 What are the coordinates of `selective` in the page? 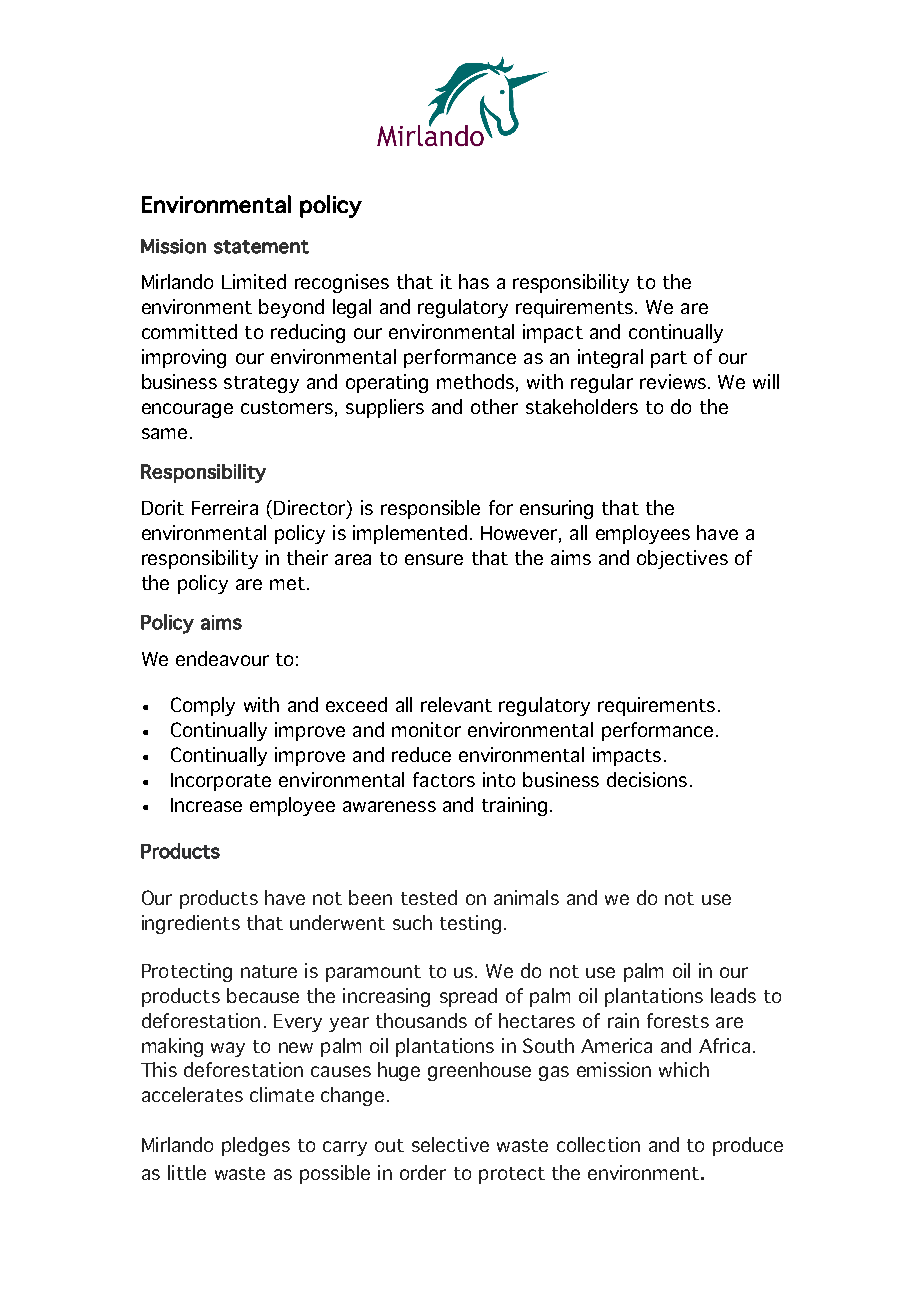 It's located at (450, 1144).
